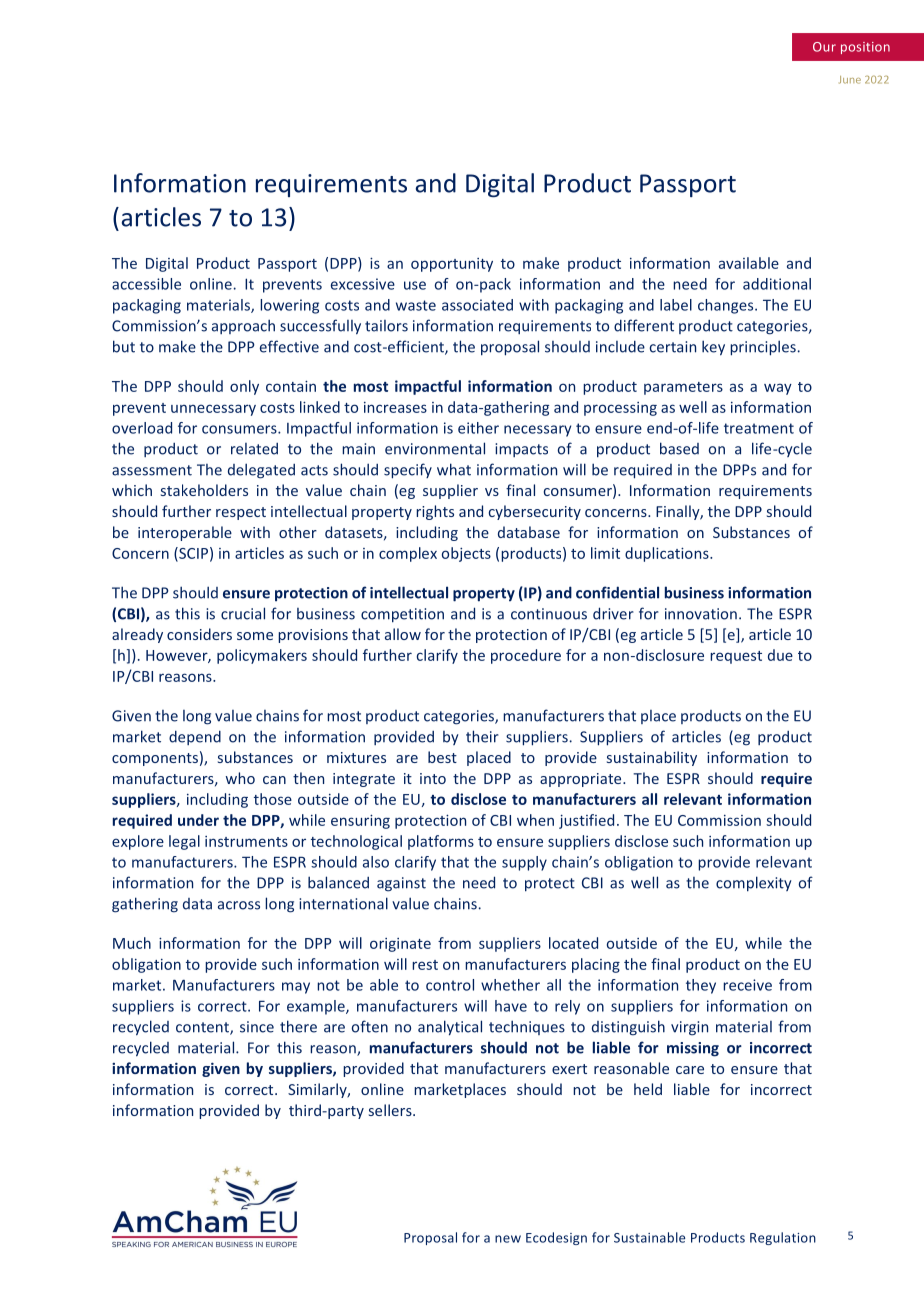 The height and width of the page is (1309, 924). Describe the element at coordinates (391, 1110) in the page. I see `sellers` at that location.
